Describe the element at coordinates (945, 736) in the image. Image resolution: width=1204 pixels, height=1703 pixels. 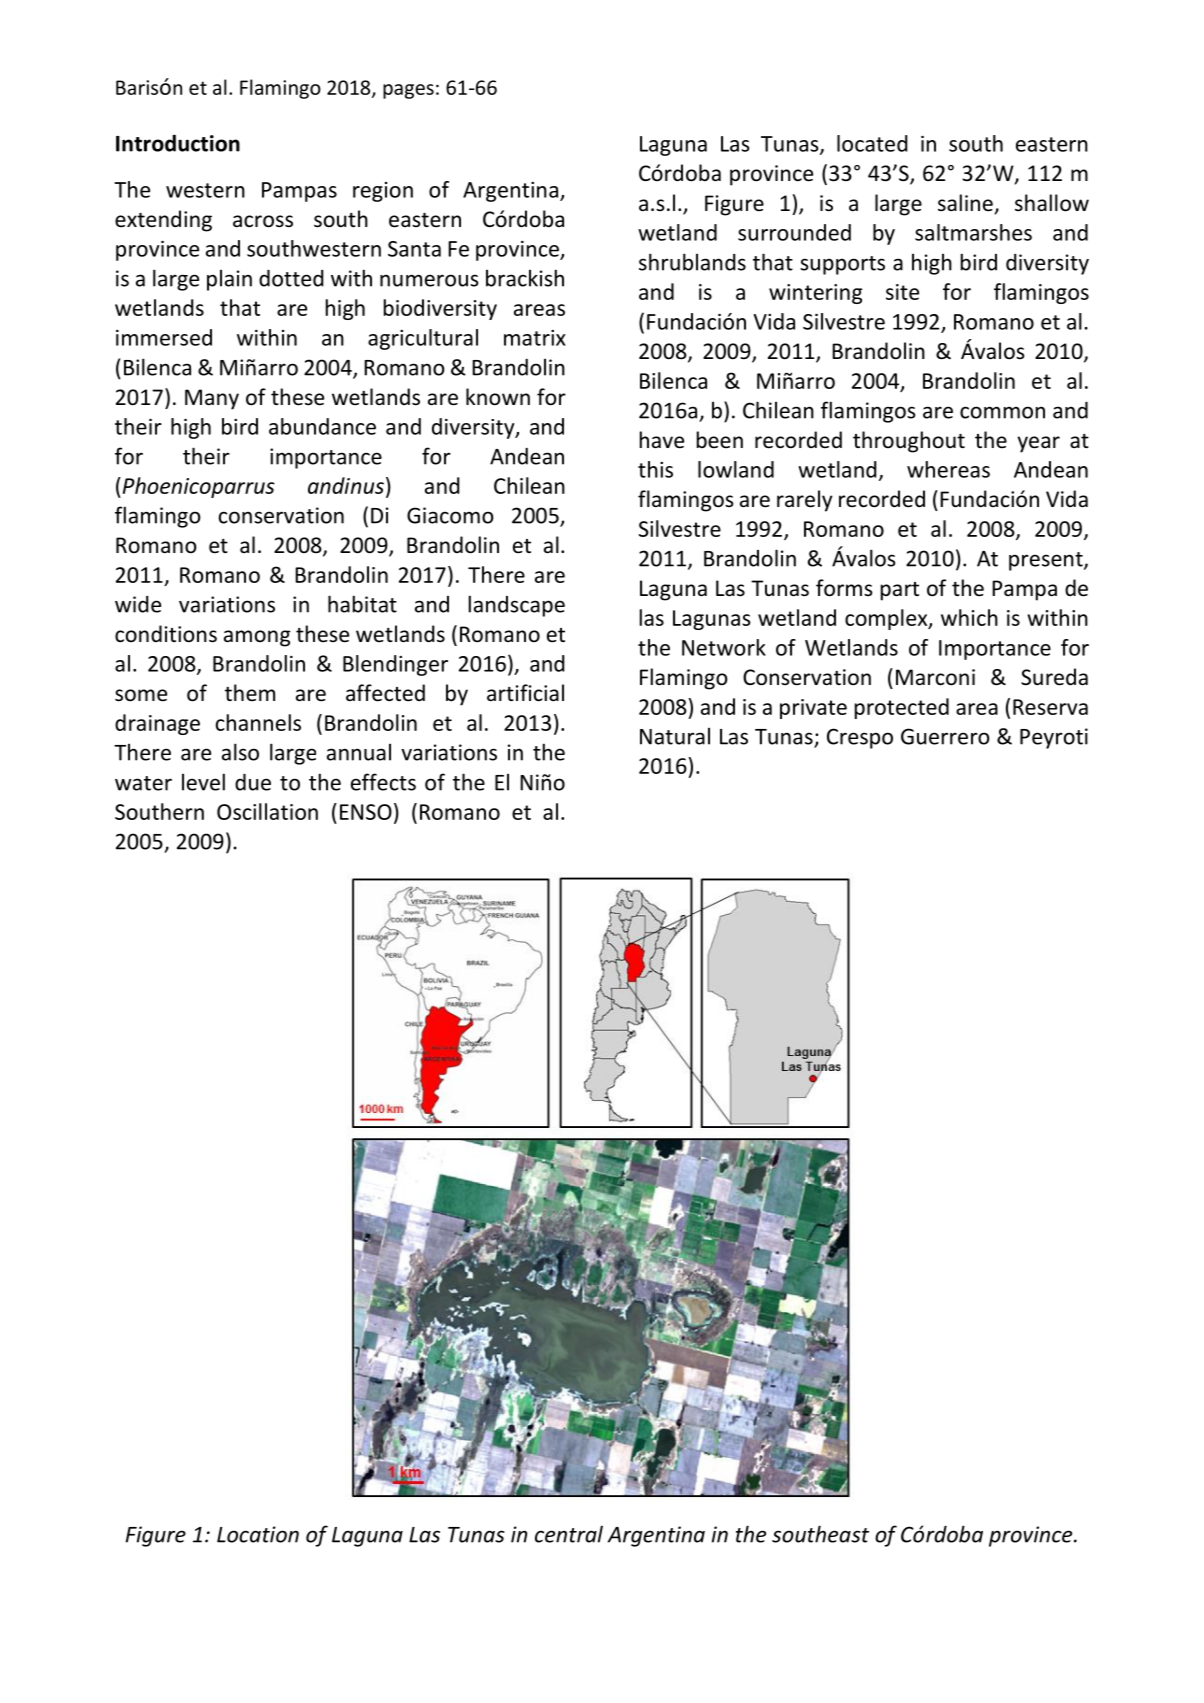
I see `Guerrero` at that location.
